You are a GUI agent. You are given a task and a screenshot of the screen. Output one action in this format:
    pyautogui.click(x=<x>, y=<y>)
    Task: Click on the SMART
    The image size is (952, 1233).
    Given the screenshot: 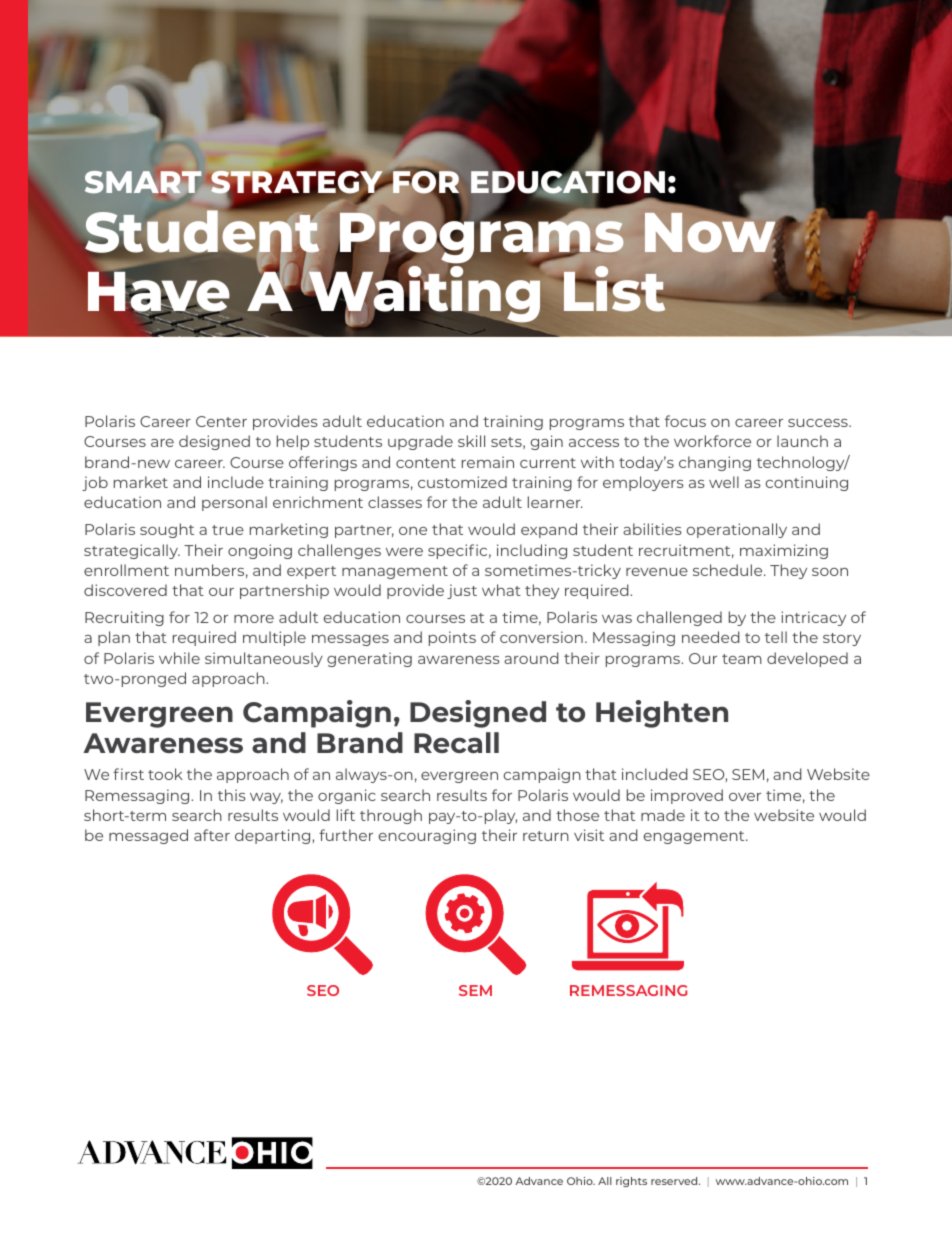 What is the action you would take?
    pyautogui.click(x=143, y=182)
